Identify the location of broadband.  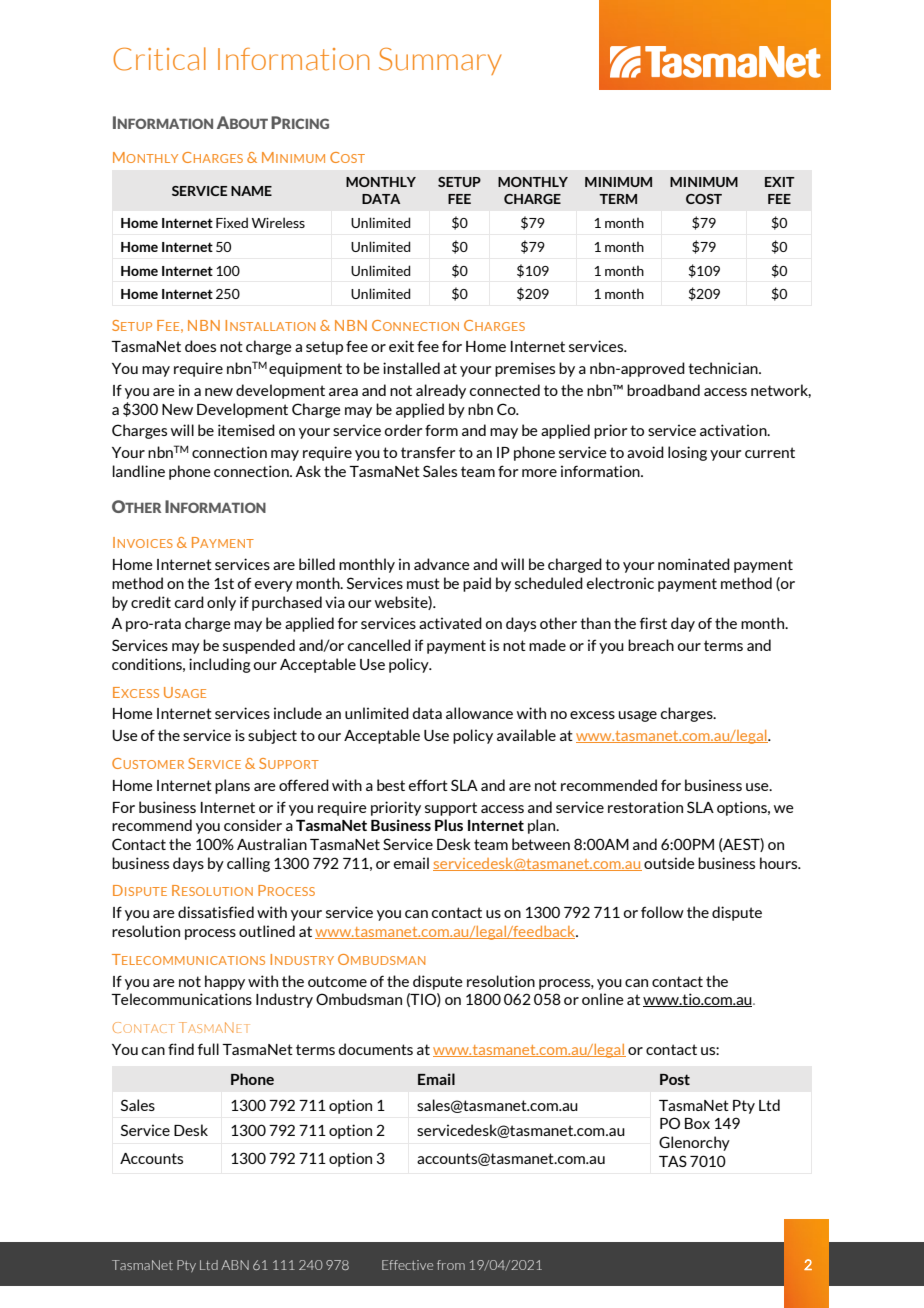
(663, 390).
